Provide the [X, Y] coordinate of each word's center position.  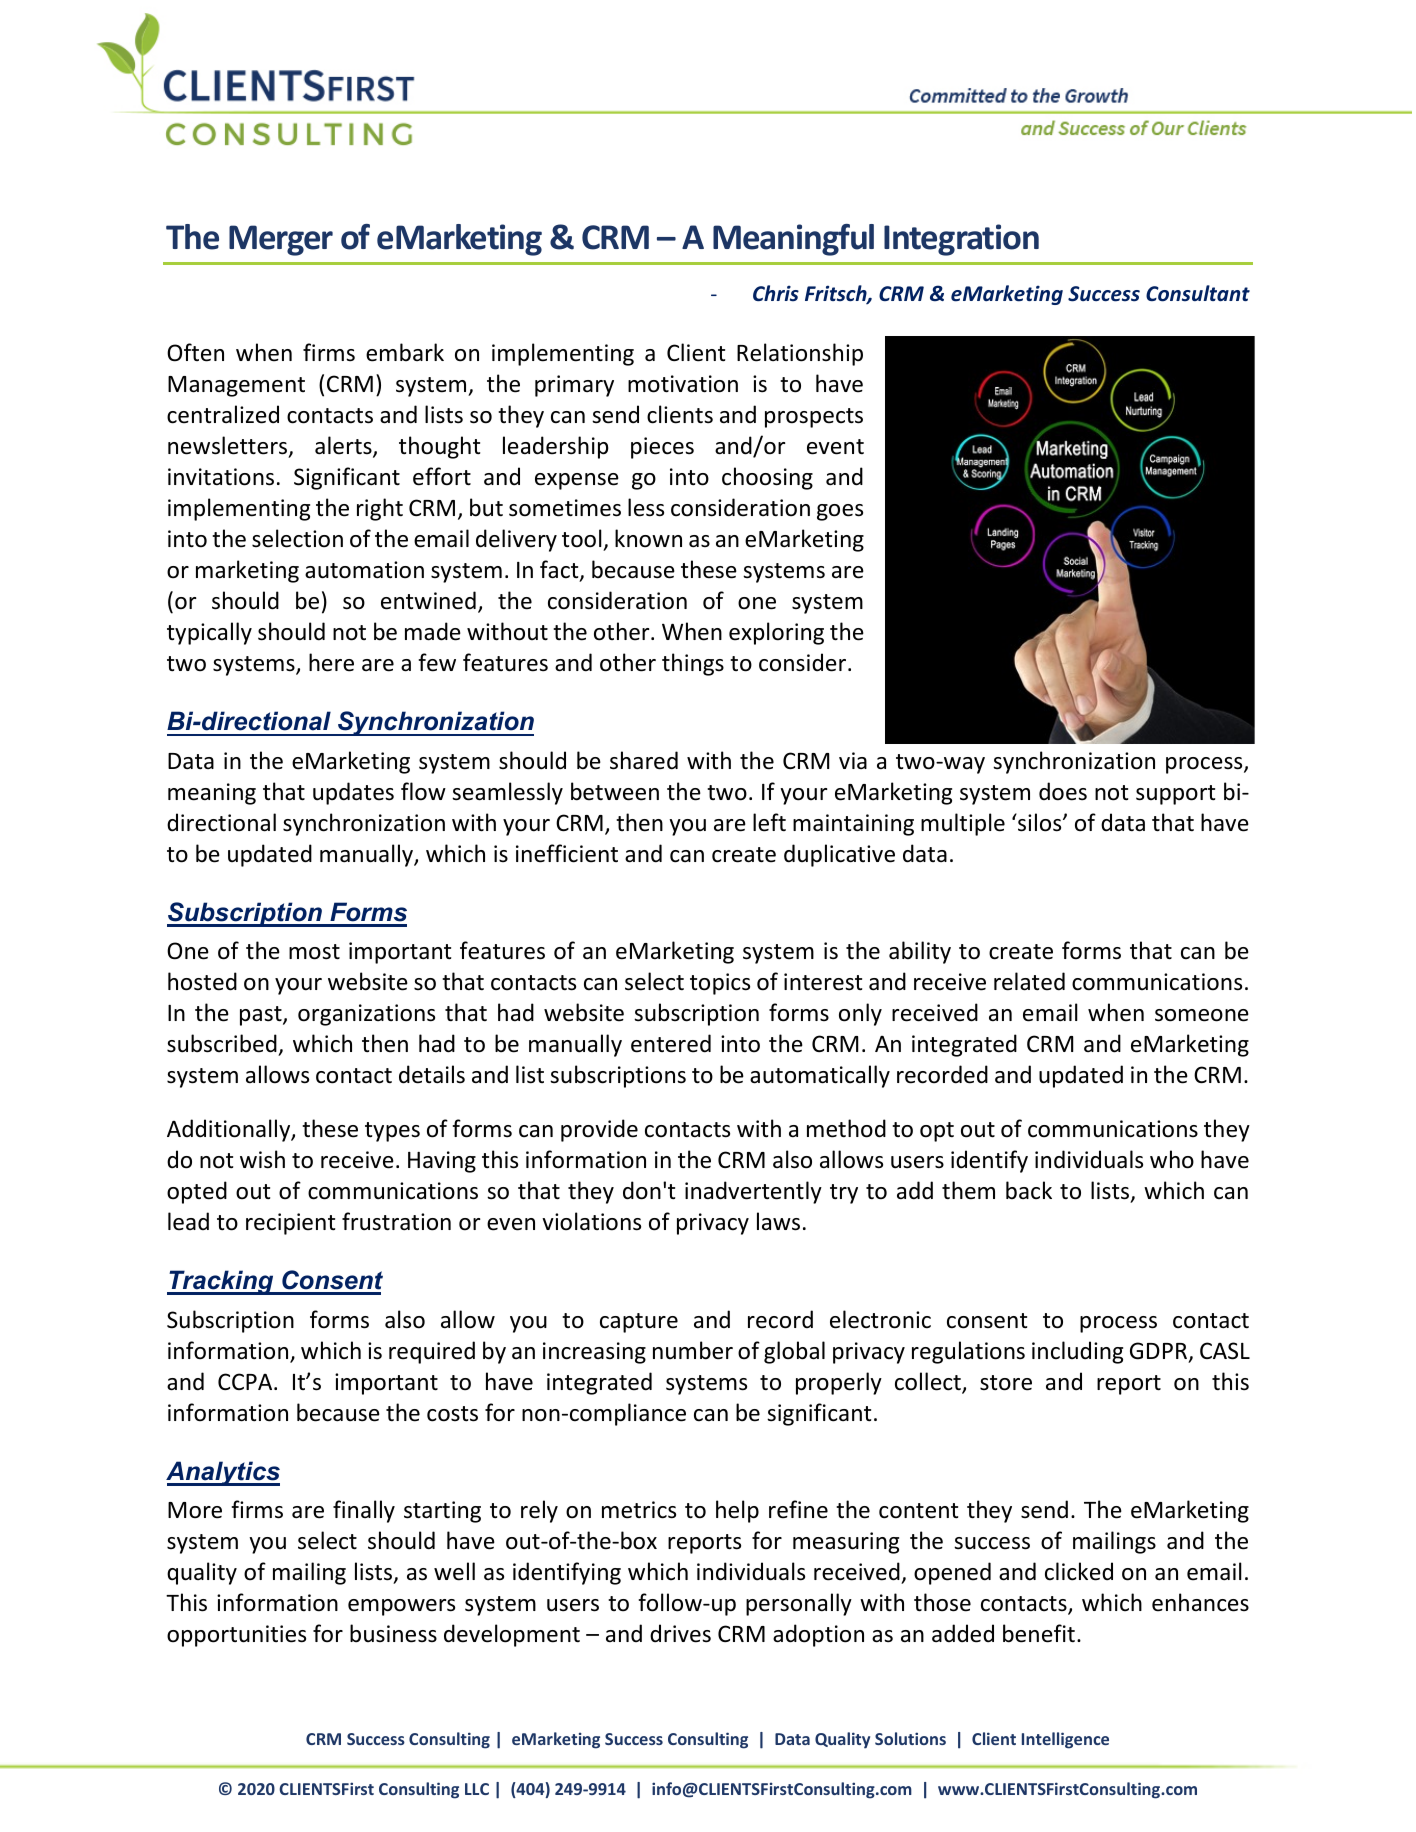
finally [364, 1511]
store [1006, 1383]
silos [1040, 822]
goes [840, 512]
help [737, 1511]
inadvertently [753, 1192]
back [1029, 1190]
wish [262, 1159]
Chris [776, 293]
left [769, 822]
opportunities [236, 1636]
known [648, 538]
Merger [281, 240]
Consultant [1198, 293]
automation [364, 570]
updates [353, 793]
